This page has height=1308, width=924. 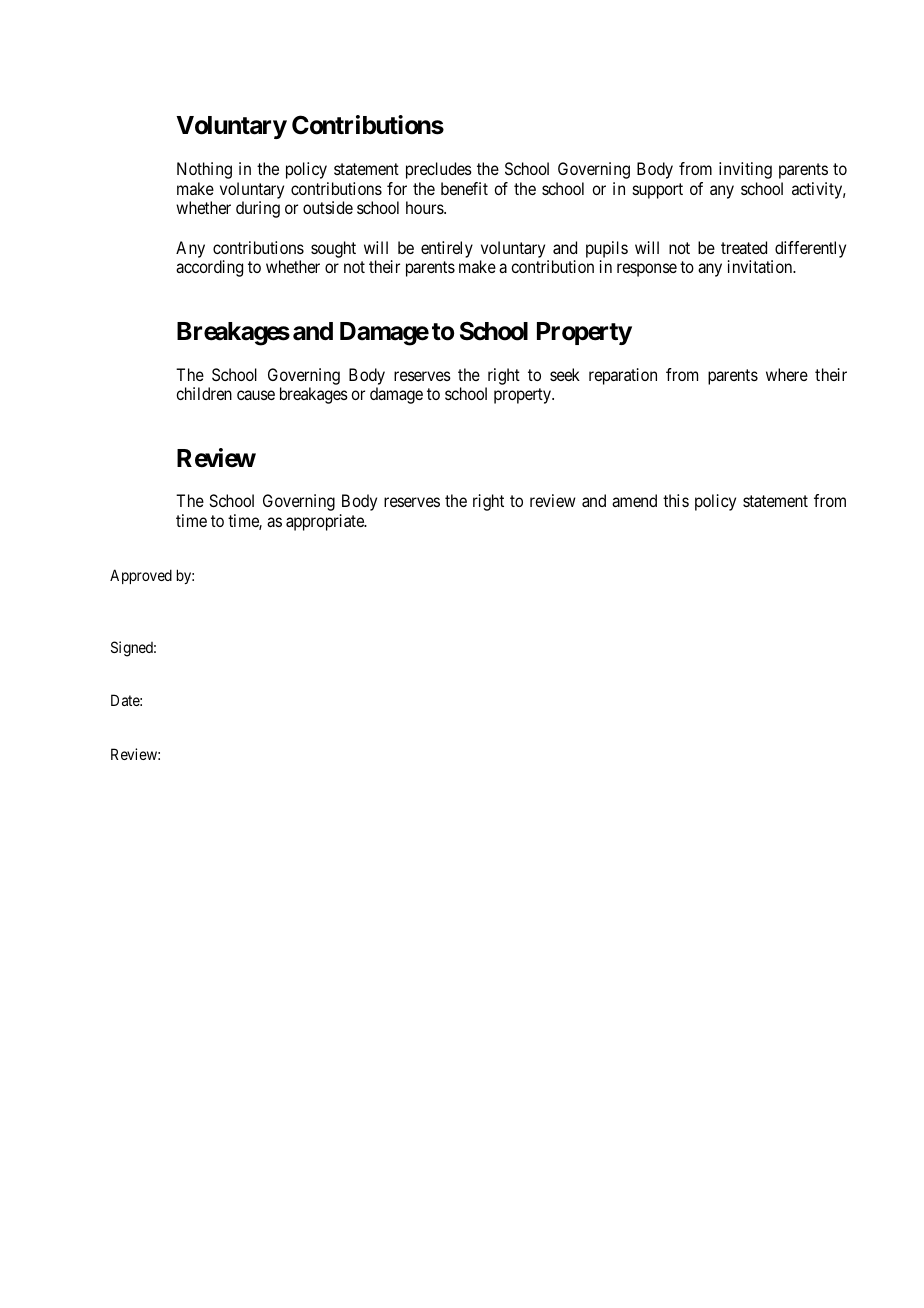 I want to click on invitation, so click(x=761, y=266).
